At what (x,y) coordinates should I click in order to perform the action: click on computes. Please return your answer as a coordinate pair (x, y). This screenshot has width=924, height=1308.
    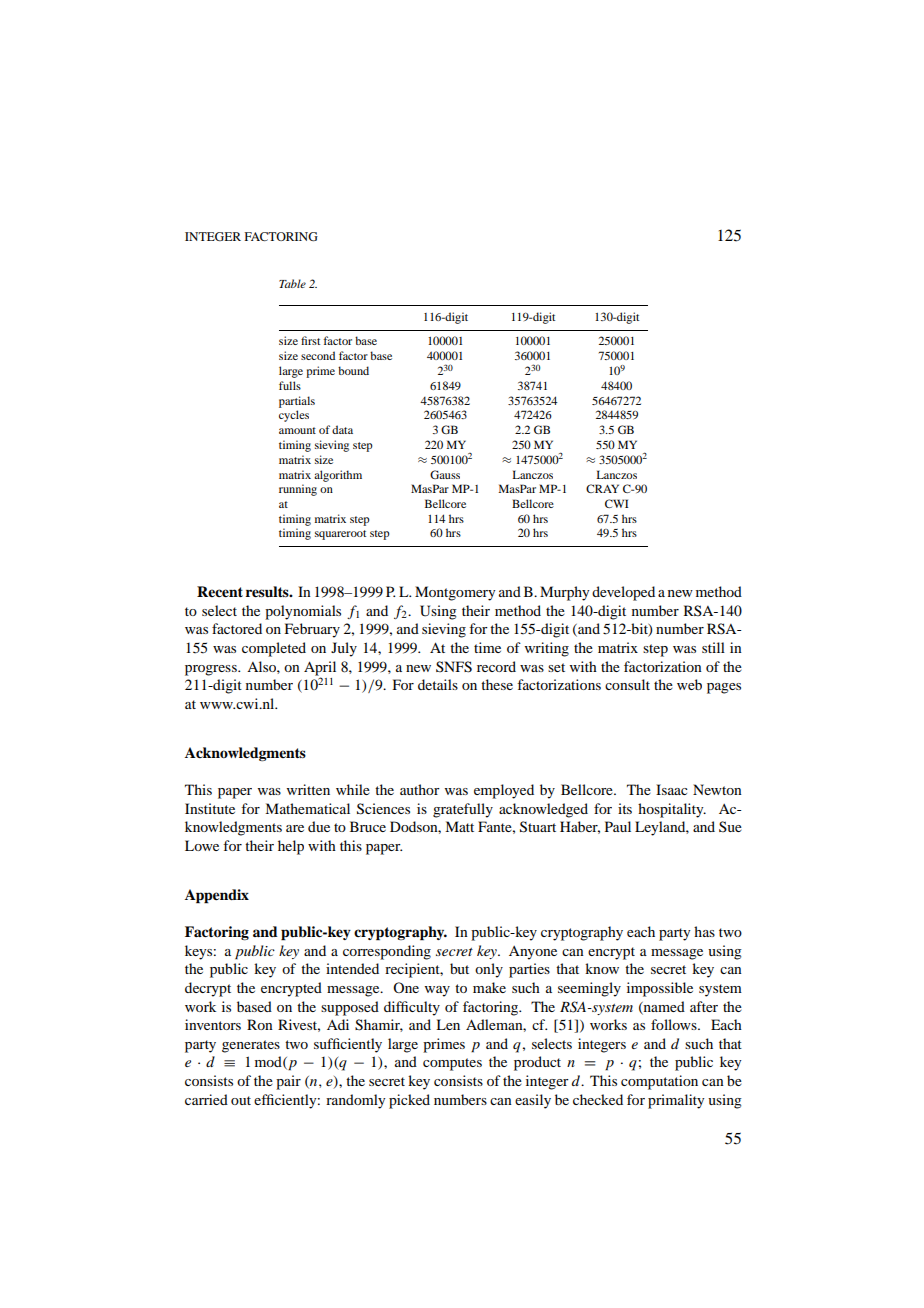
    Looking at the image, I should click on (452, 1064).
